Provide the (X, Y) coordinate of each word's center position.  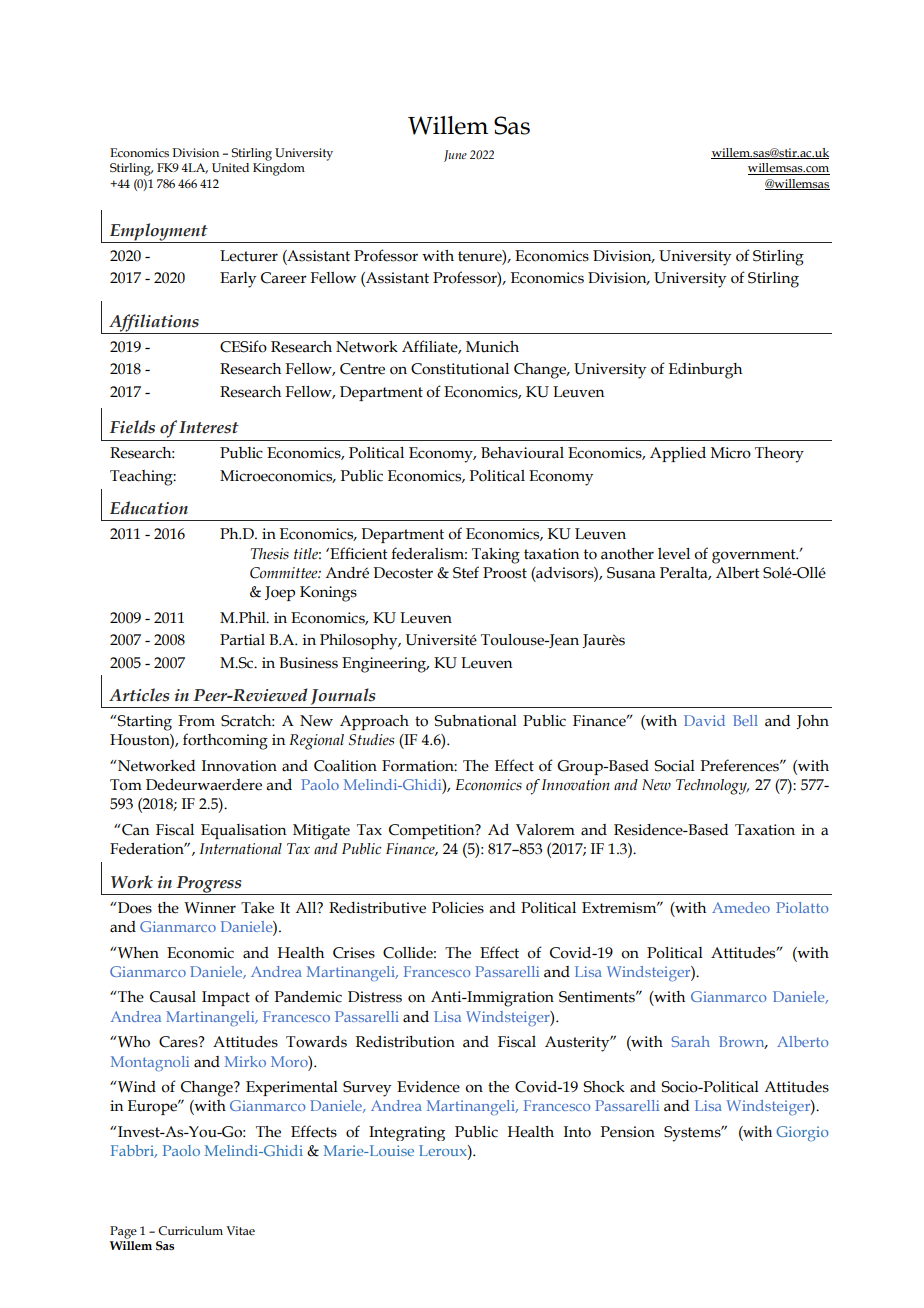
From (196, 721)
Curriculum (190, 1230)
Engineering (385, 665)
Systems (693, 1134)
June (455, 156)
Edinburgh (705, 371)
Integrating (407, 1133)
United (230, 168)
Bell (745, 720)
